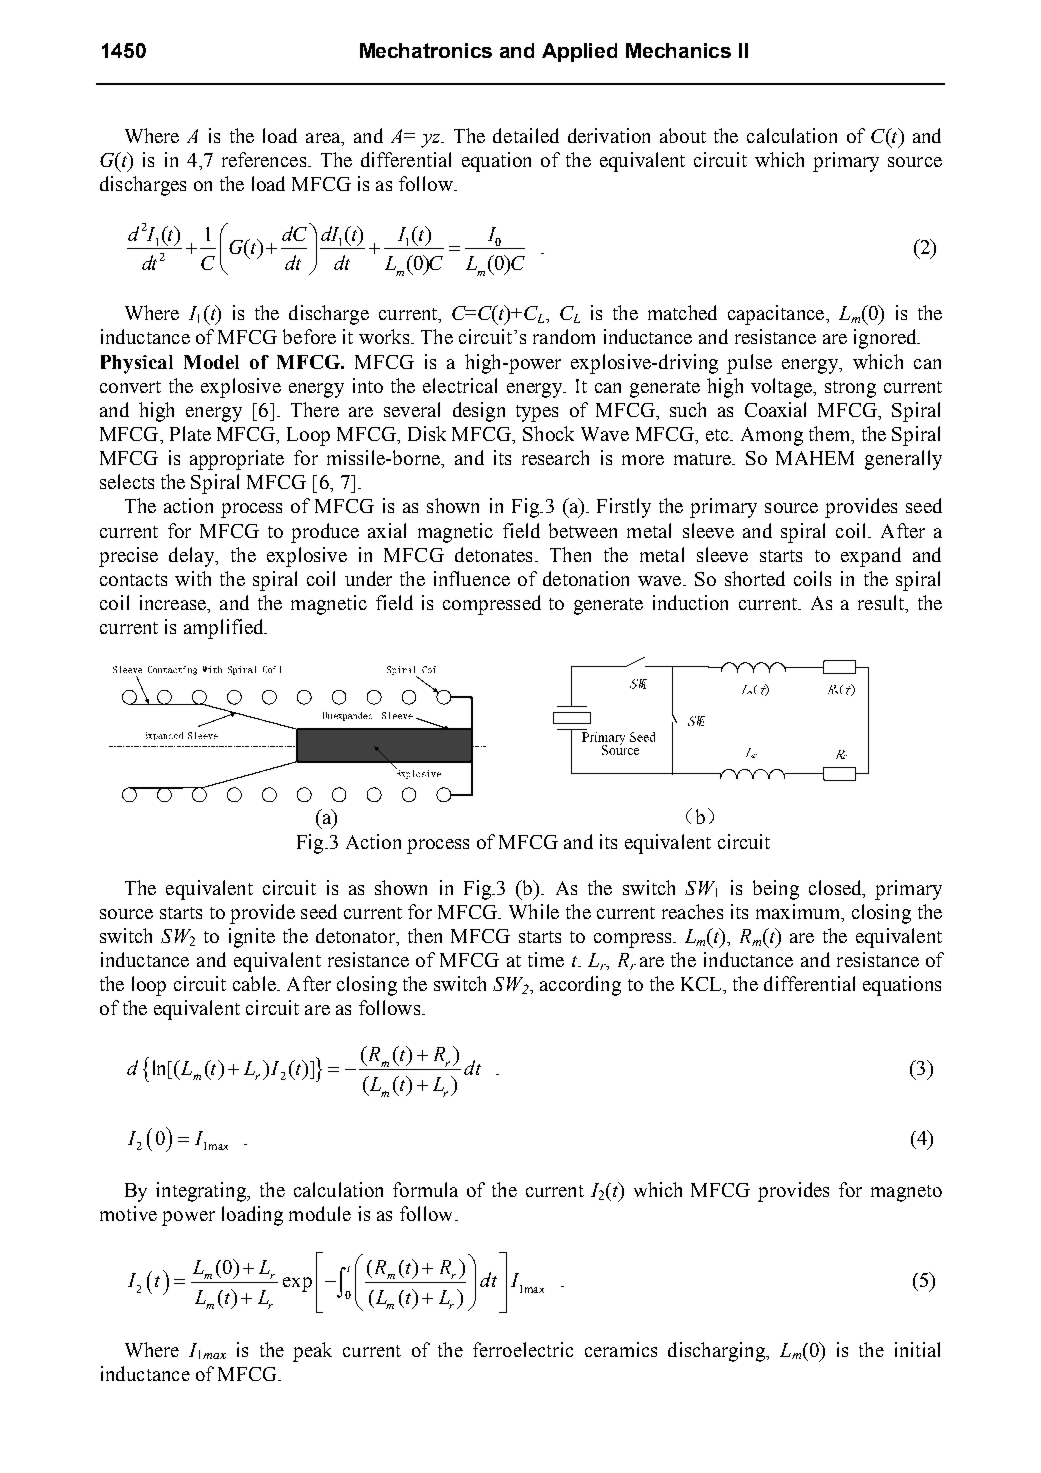 The width and height of the screenshot is (1041, 1473). Describe the element at coordinates (523, 1349) in the screenshot. I see `ferroelectric` at that location.
